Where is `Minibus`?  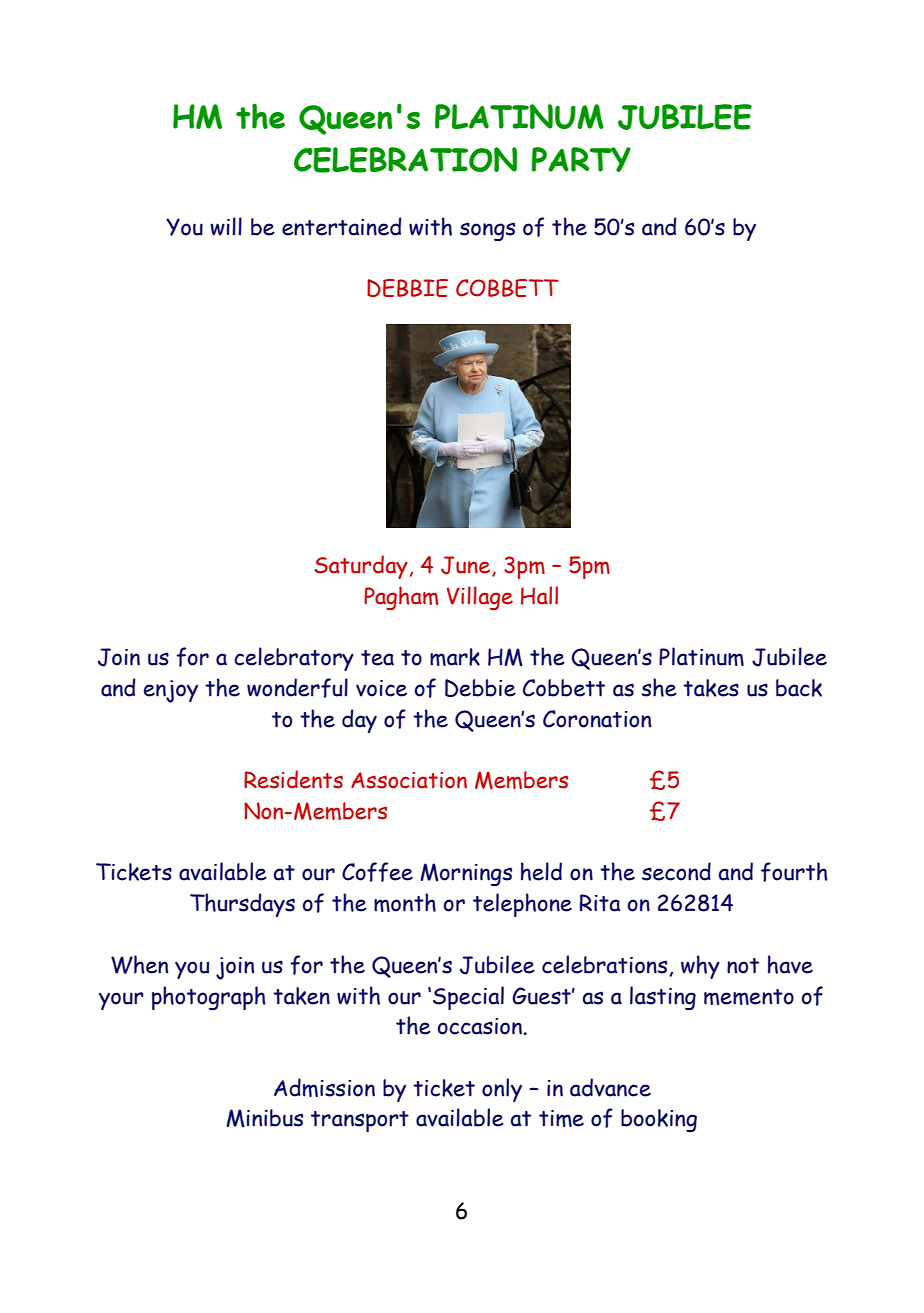
Minibus is located at coordinates (264, 1118).
